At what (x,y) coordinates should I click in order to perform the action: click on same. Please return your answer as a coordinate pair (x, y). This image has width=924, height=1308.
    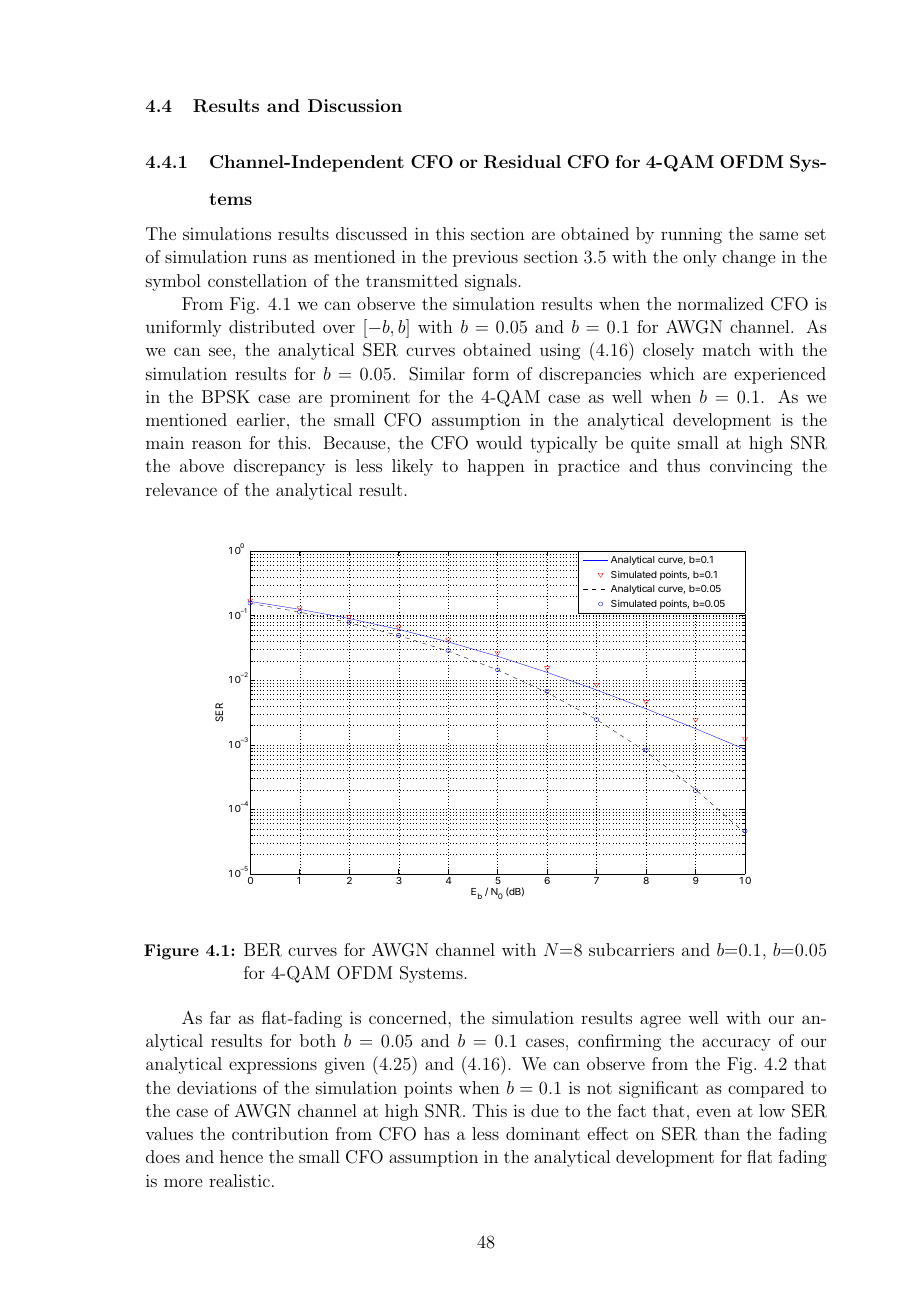
    Looking at the image, I should click on (779, 235).
